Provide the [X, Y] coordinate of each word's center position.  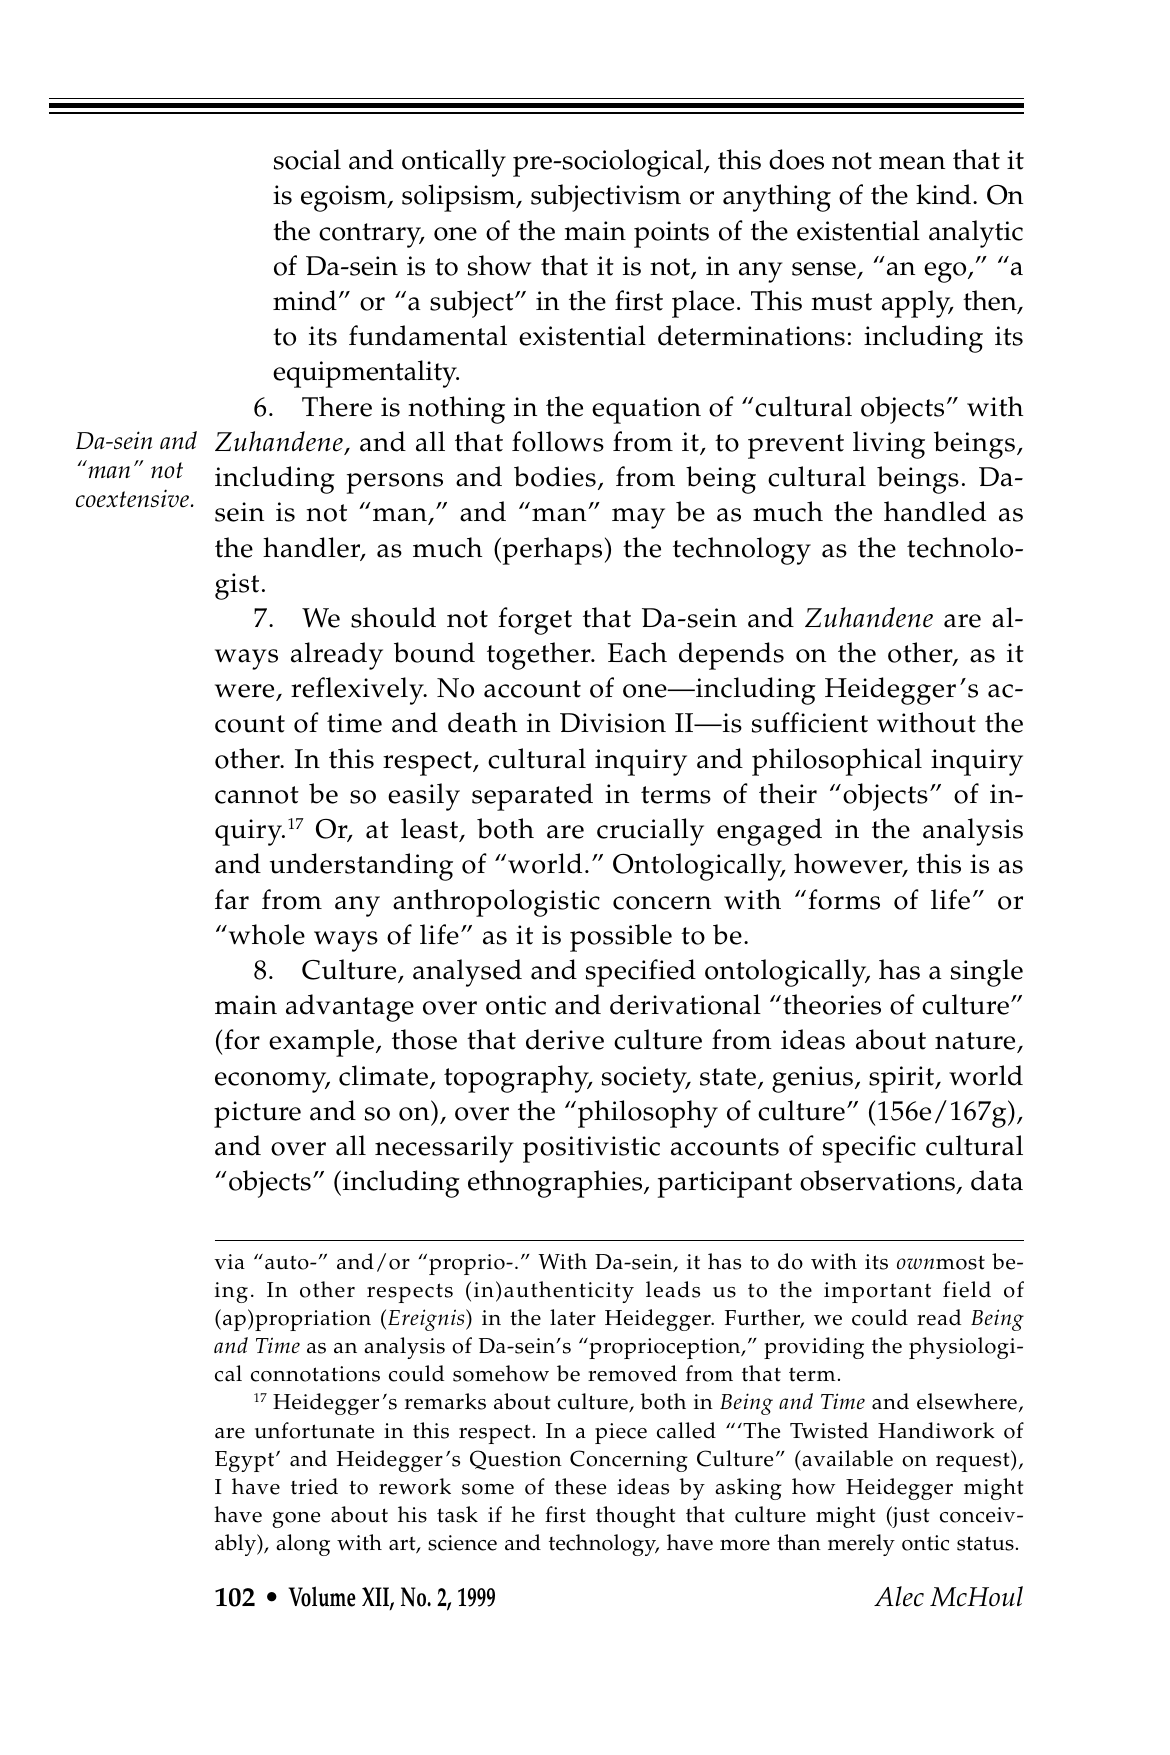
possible [621, 938]
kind [943, 194]
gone [296, 1520]
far [232, 899]
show [499, 265]
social [307, 159]
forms [844, 899]
